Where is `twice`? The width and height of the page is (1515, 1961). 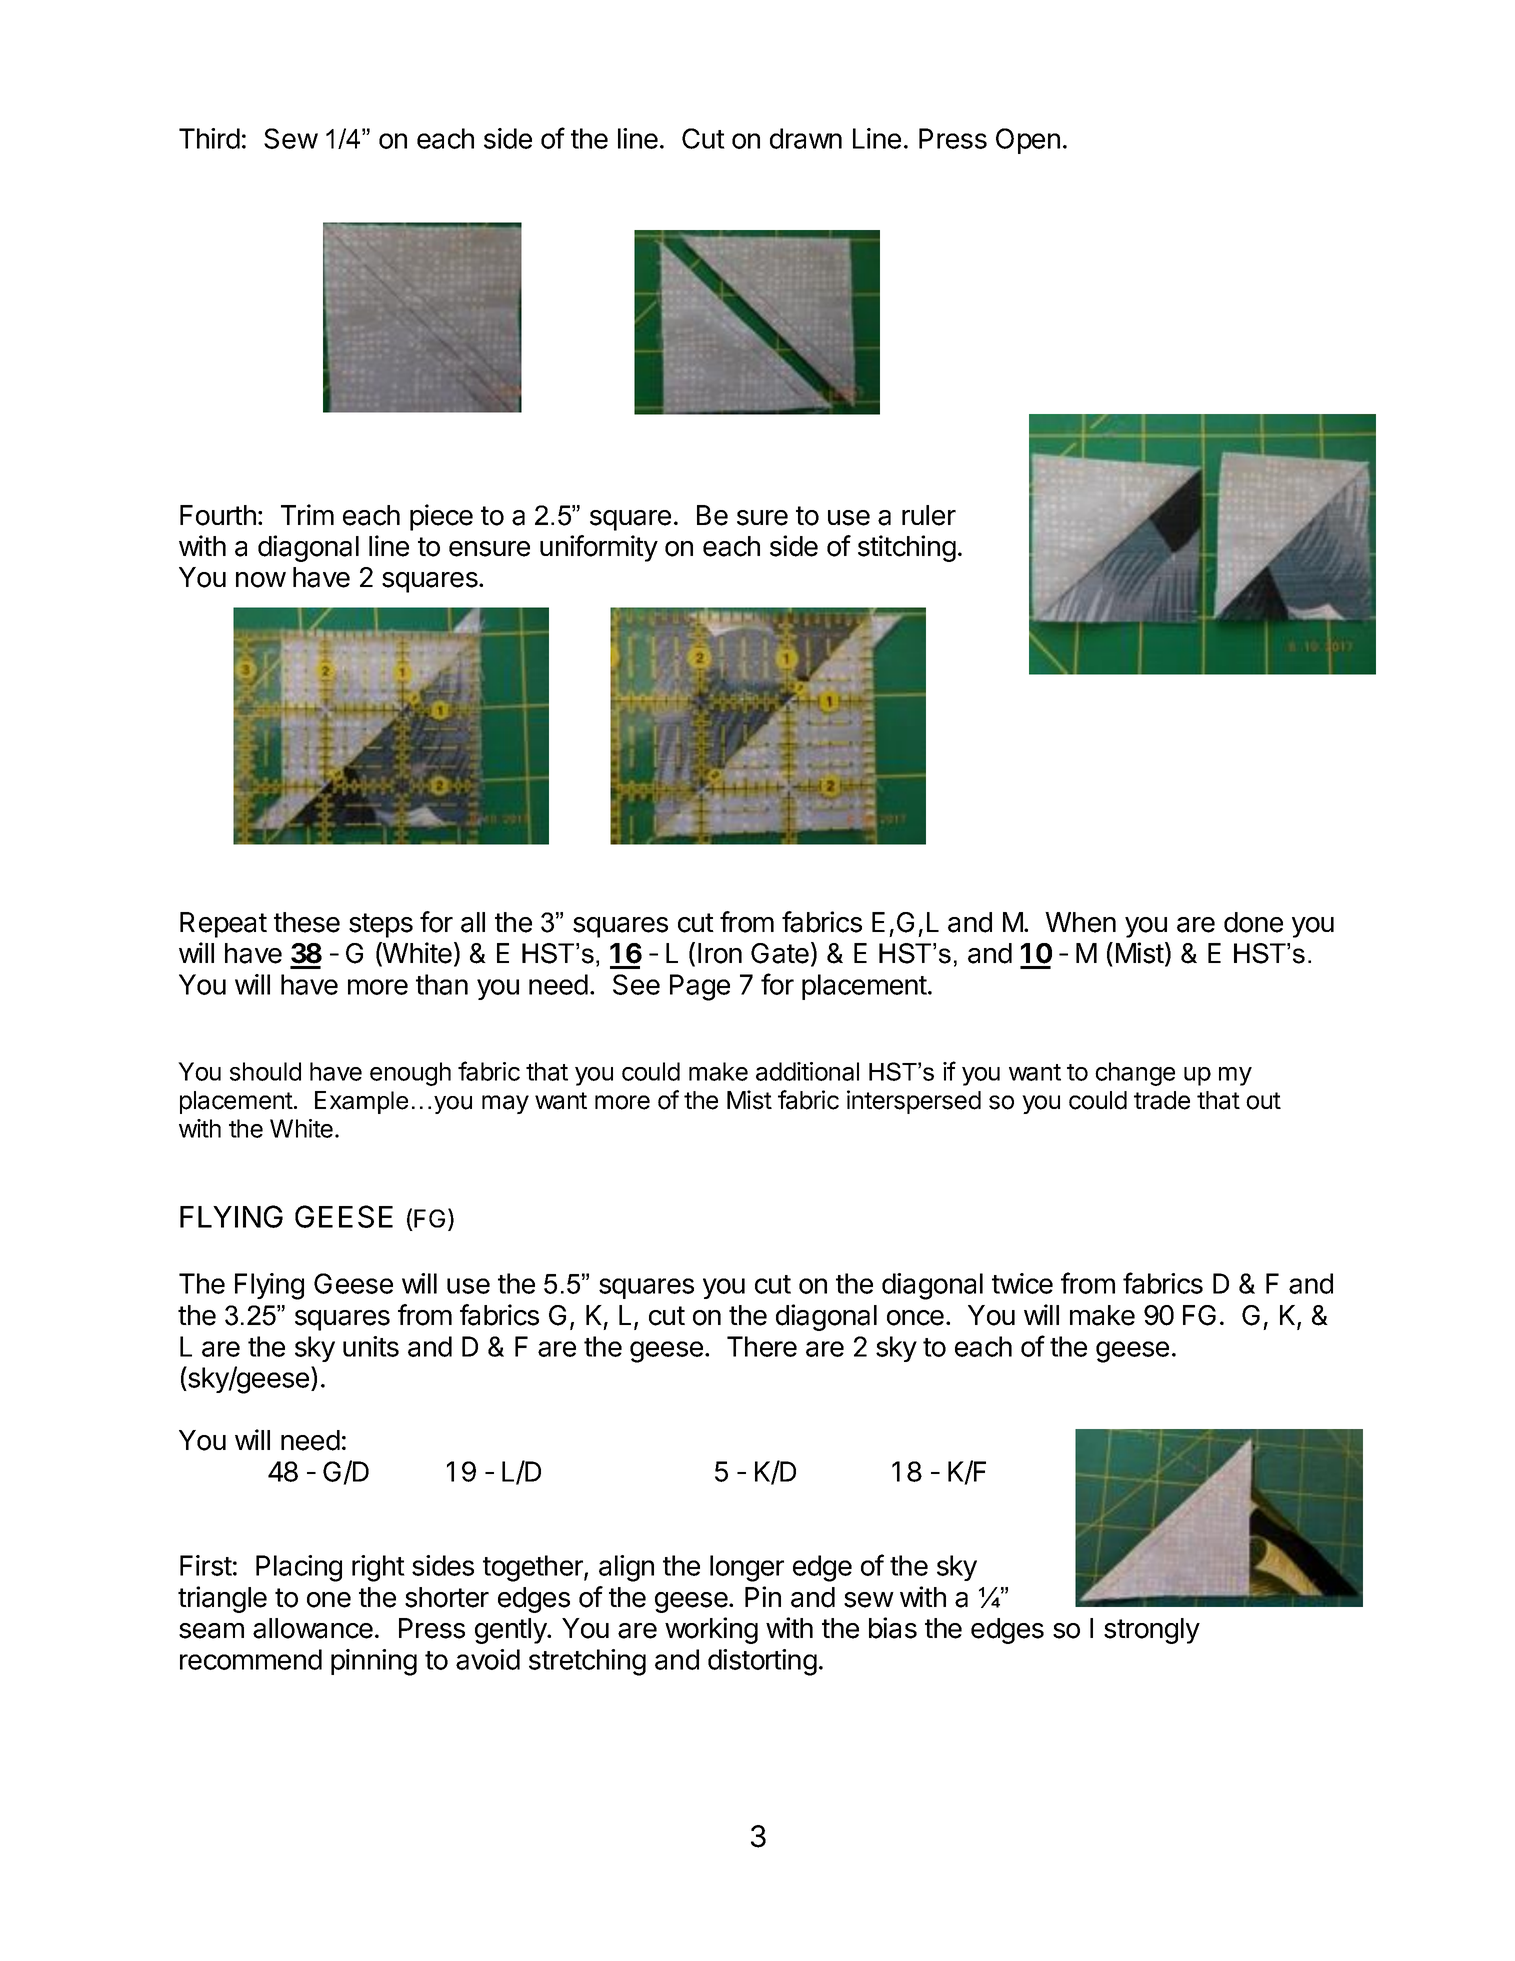
twice is located at coordinates (1022, 1283).
